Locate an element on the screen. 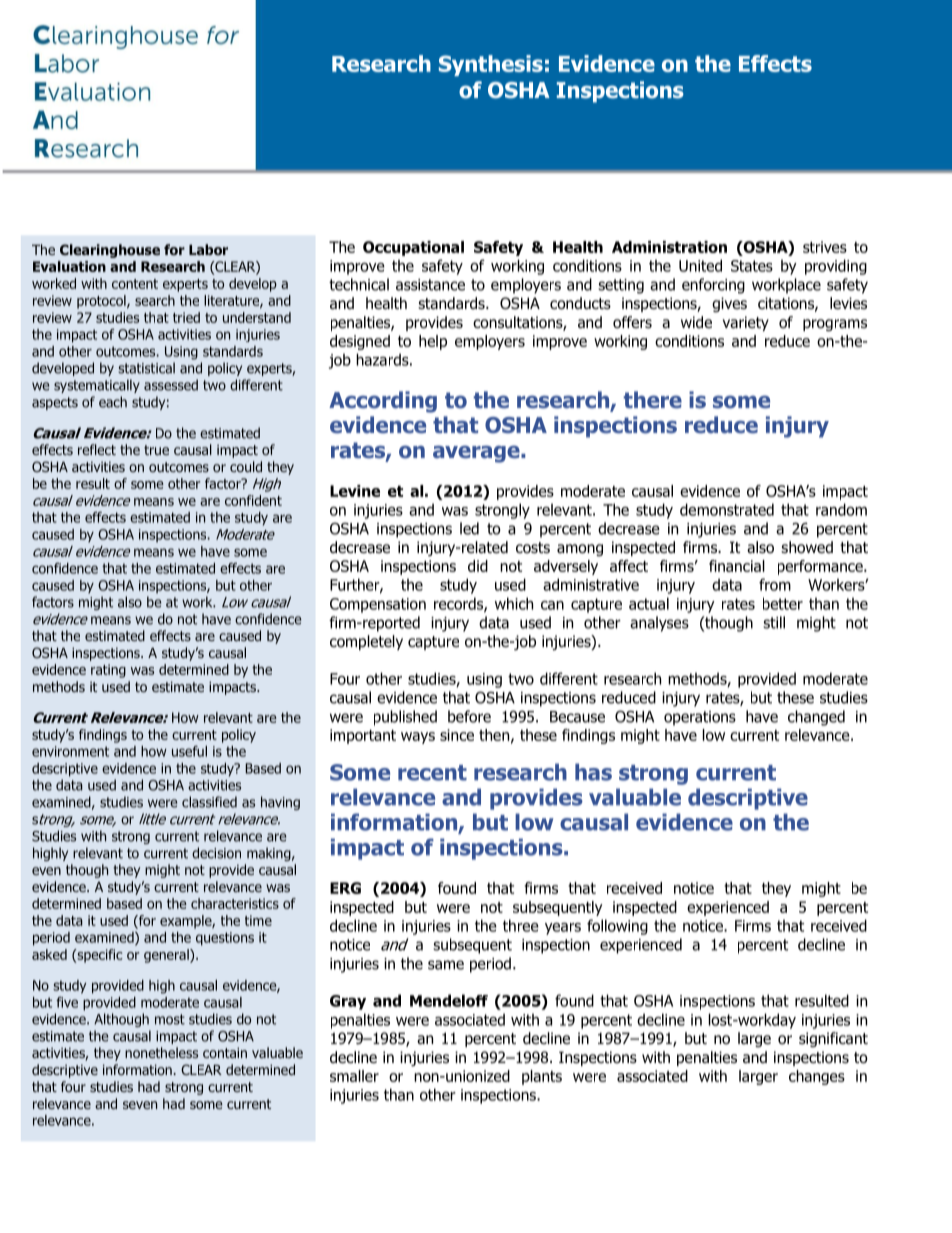 The image size is (952, 1233). Labor is located at coordinates (208, 249).
